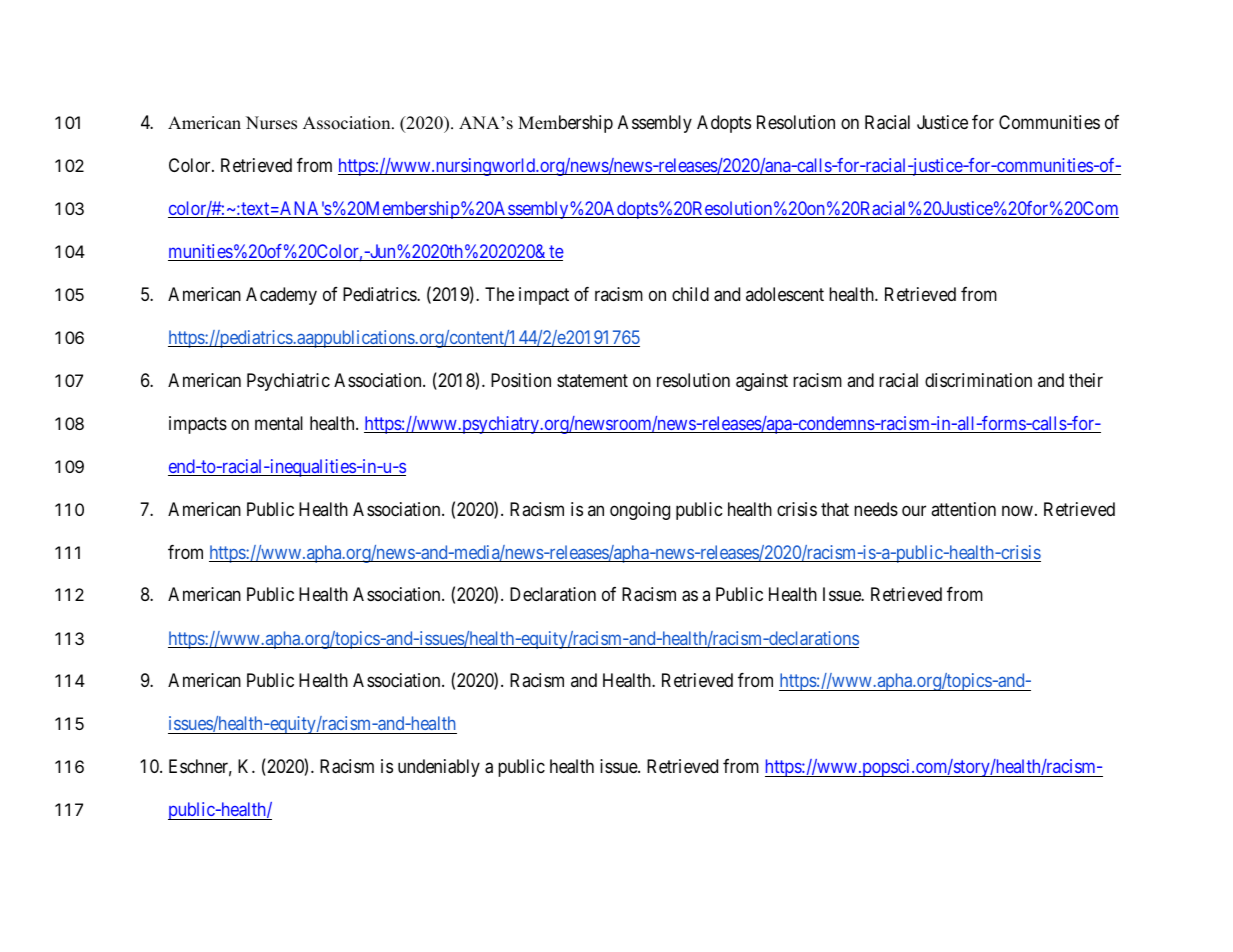 Image resolution: width=1233 pixels, height=952 pixels. I want to click on undeniably, so click(439, 768).
